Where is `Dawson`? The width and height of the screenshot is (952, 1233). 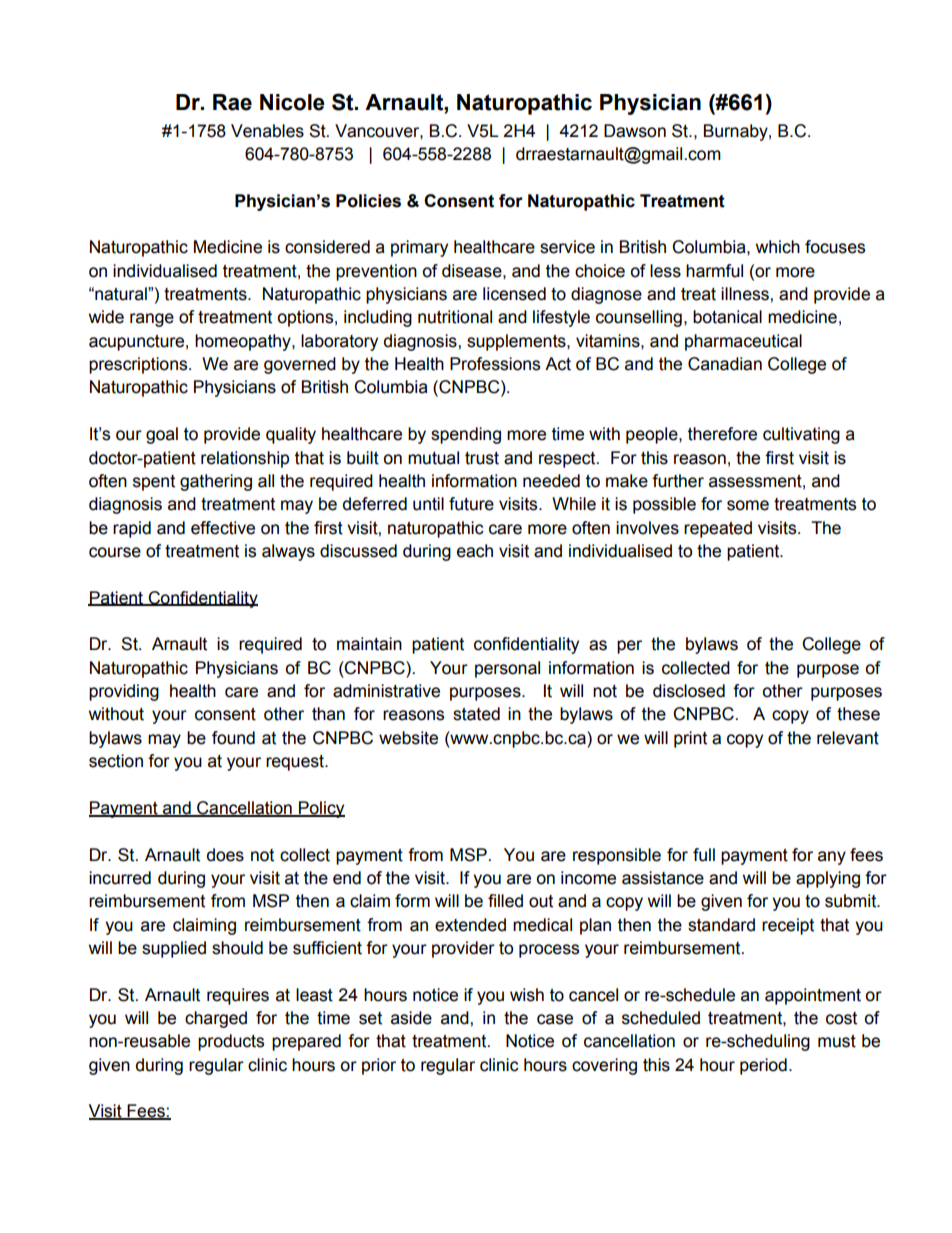
Dawson is located at coordinates (635, 131).
